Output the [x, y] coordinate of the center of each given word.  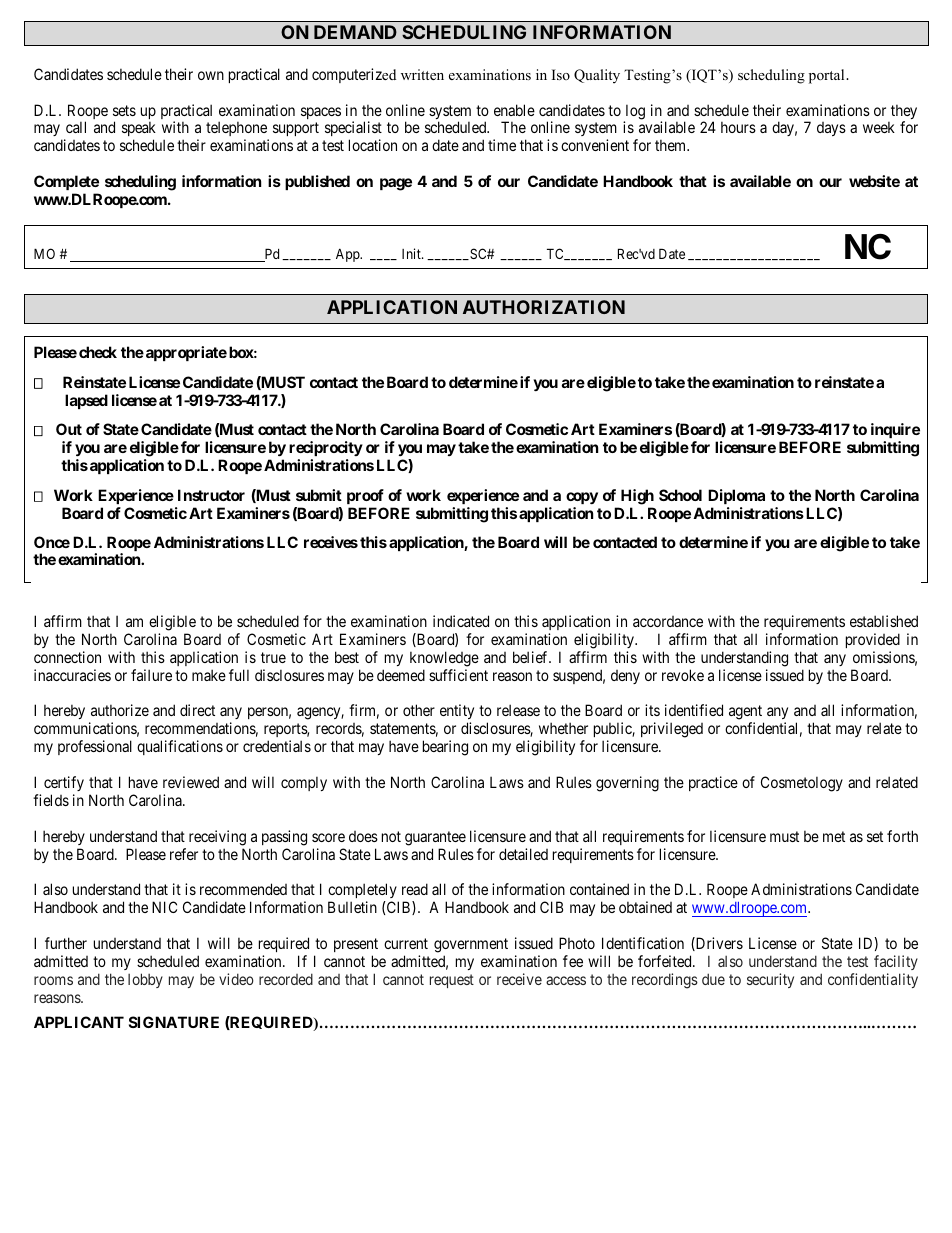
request [452, 981]
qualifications [180, 747]
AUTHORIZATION [544, 307]
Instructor [211, 495]
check [98, 352]
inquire [895, 432]
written [422, 74]
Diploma [736, 496]
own [211, 75]
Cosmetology [802, 784]
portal [828, 76]
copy [582, 498]
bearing [445, 748]
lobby [145, 980]
